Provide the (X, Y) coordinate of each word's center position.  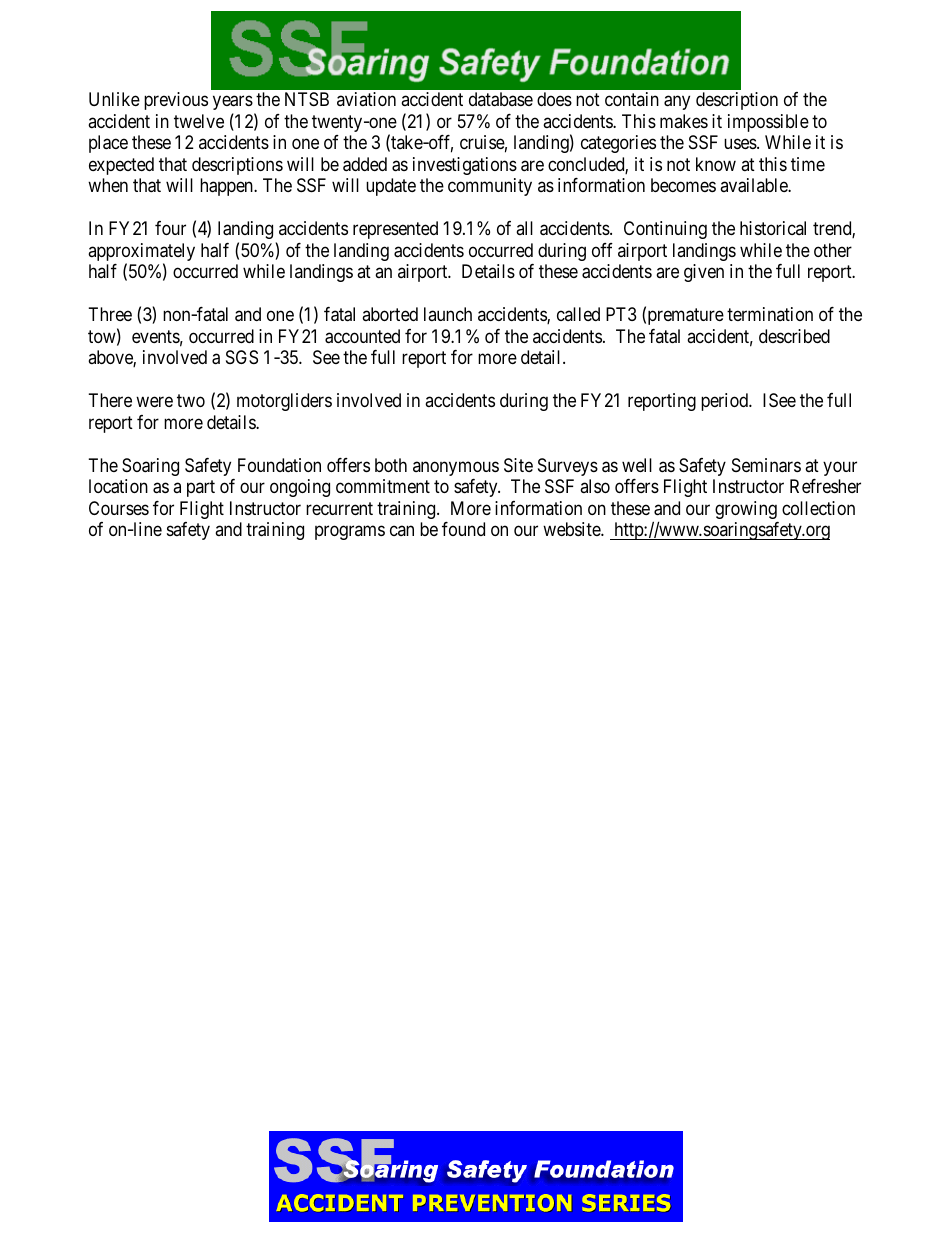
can (402, 531)
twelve (199, 121)
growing (746, 510)
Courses (119, 508)
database (501, 99)
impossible (768, 123)
